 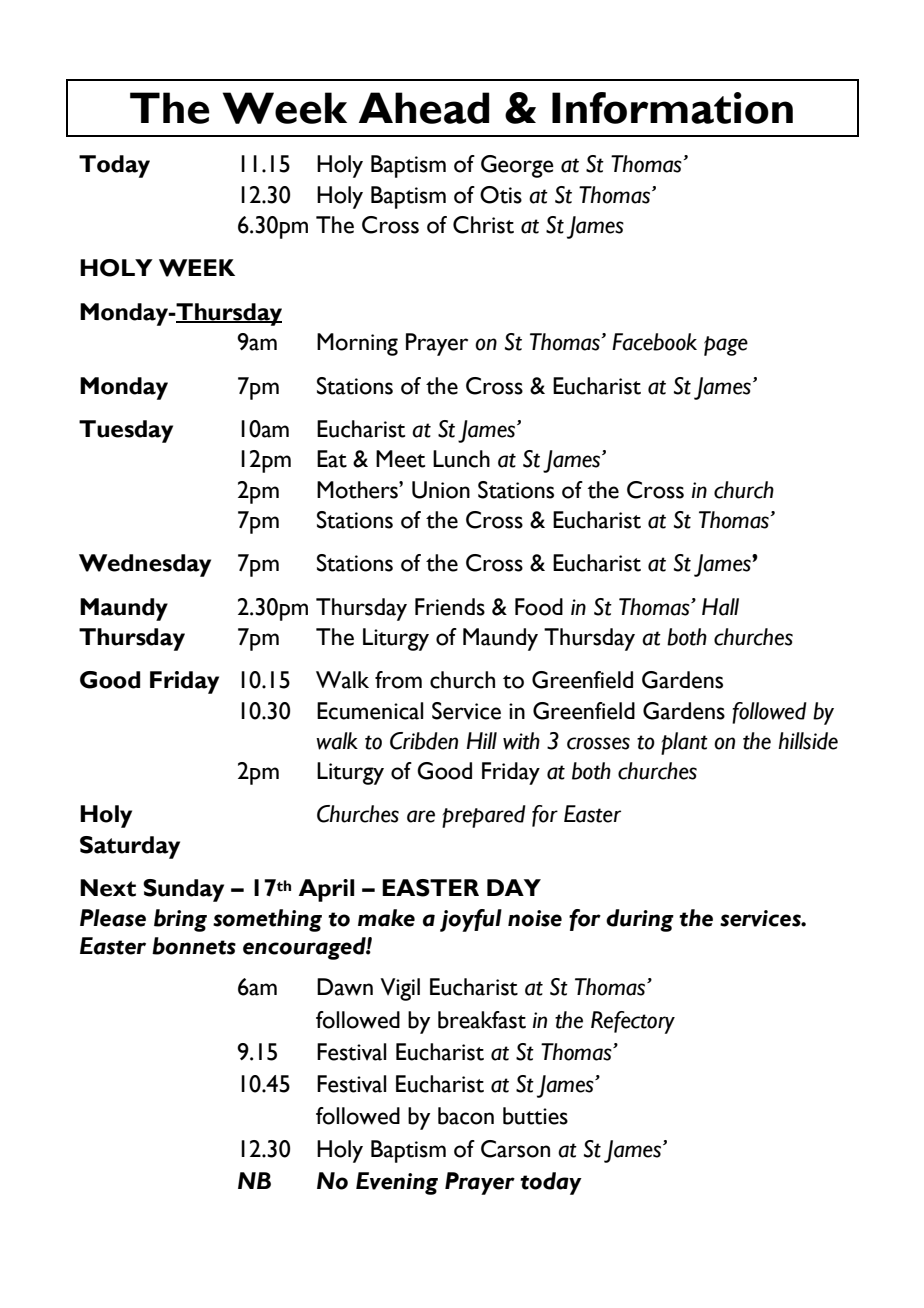 I want to click on Ahead, so click(x=424, y=108).
